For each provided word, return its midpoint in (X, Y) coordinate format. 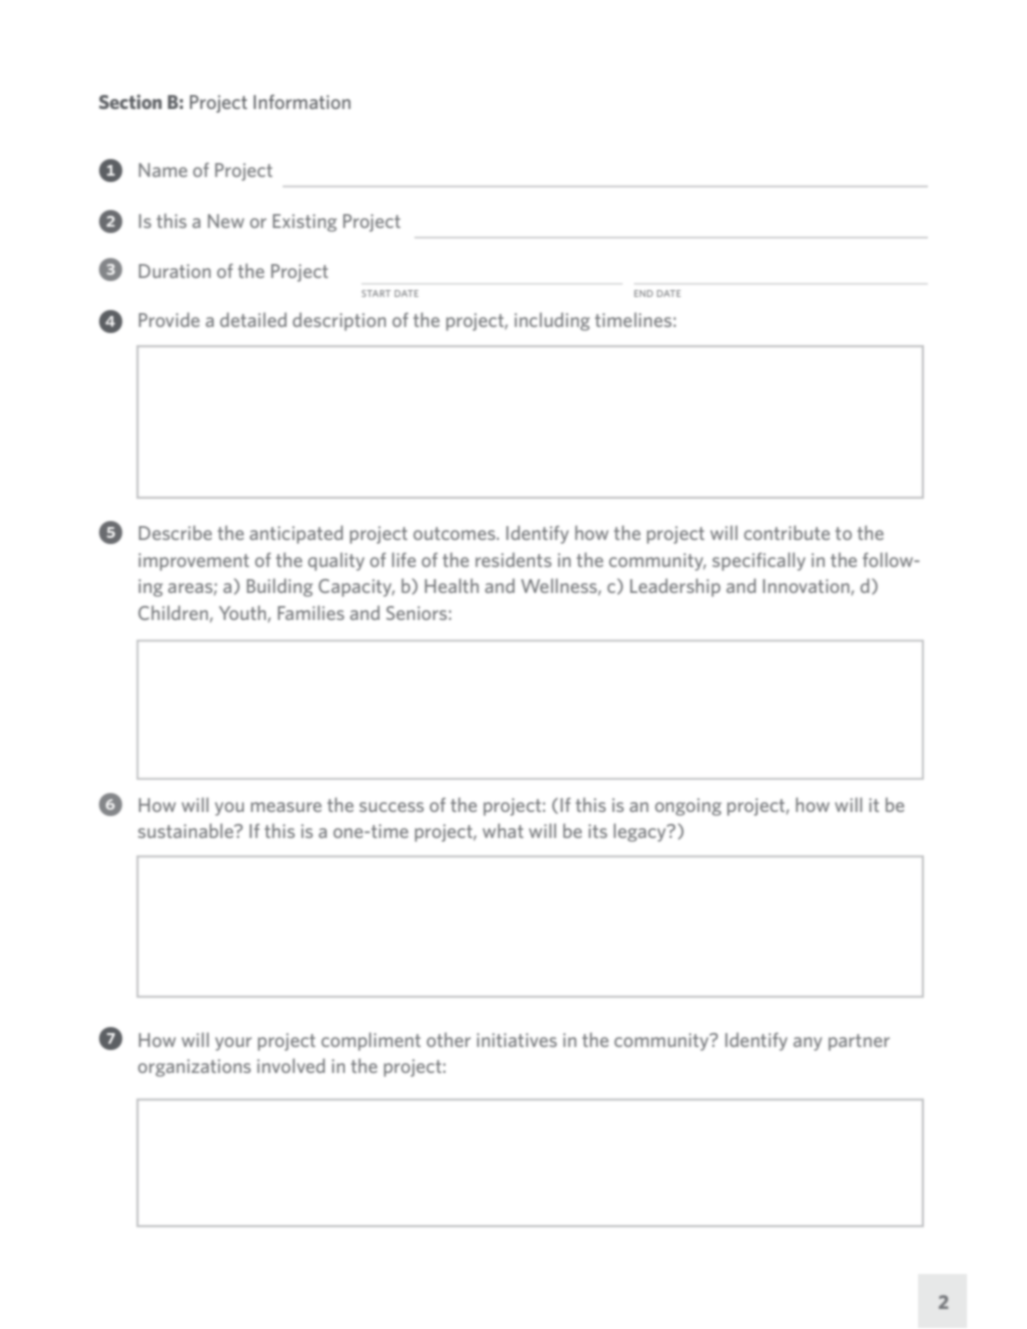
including (552, 321)
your (233, 1044)
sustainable (187, 830)
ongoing (688, 807)
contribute (787, 532)
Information (302, 101)
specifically (758, 561)
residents (514, 559)
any (807, 1044)
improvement (194, 562)
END (643, 293)
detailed (253, 319)
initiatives (517, 1040)
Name (163, 170)
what (503, 830)
